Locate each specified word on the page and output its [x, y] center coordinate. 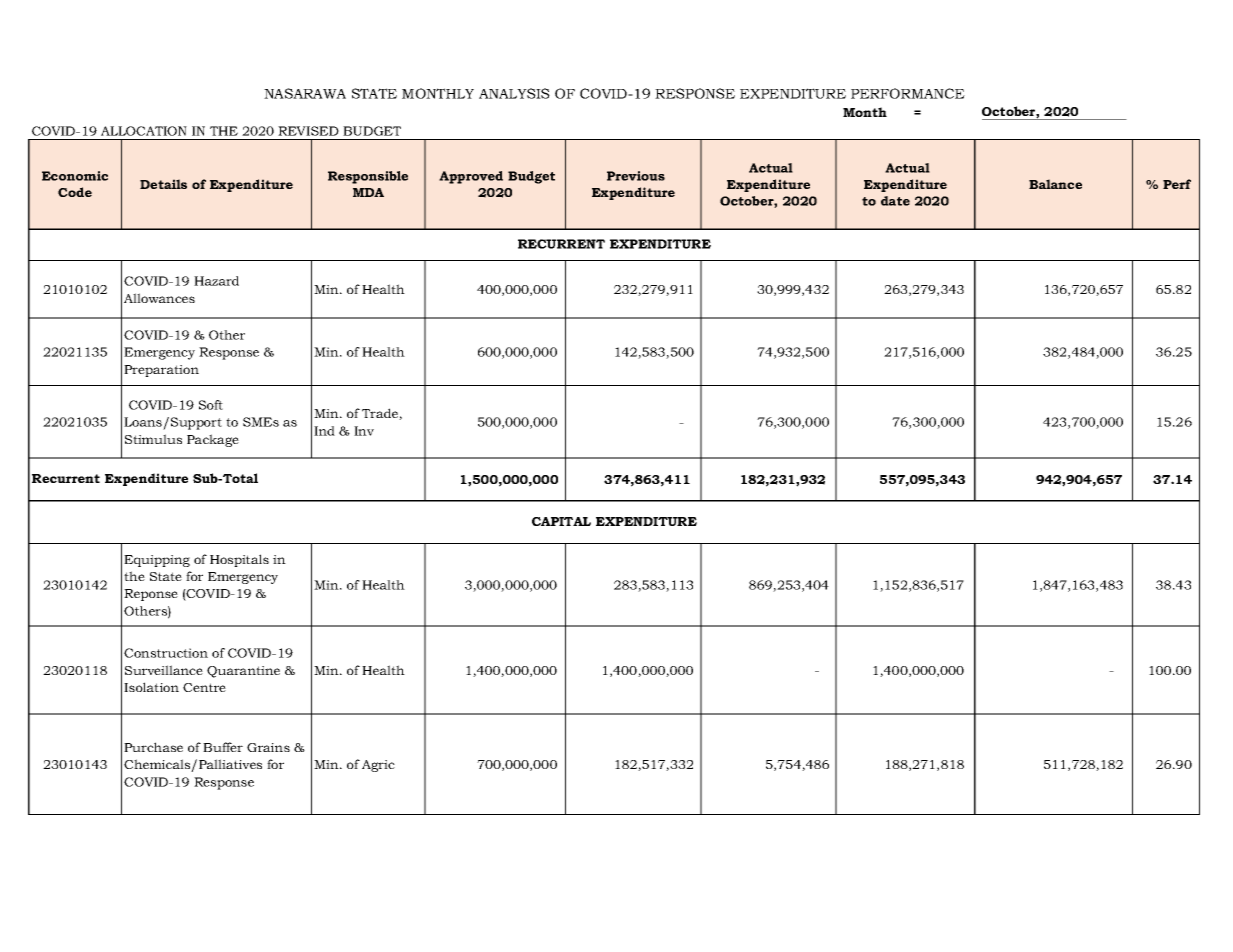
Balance [1055, 184]
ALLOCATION [144, 131]
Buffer [223, 747]
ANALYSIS [514, 93]
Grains [268, 747]
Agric [378, 766]
